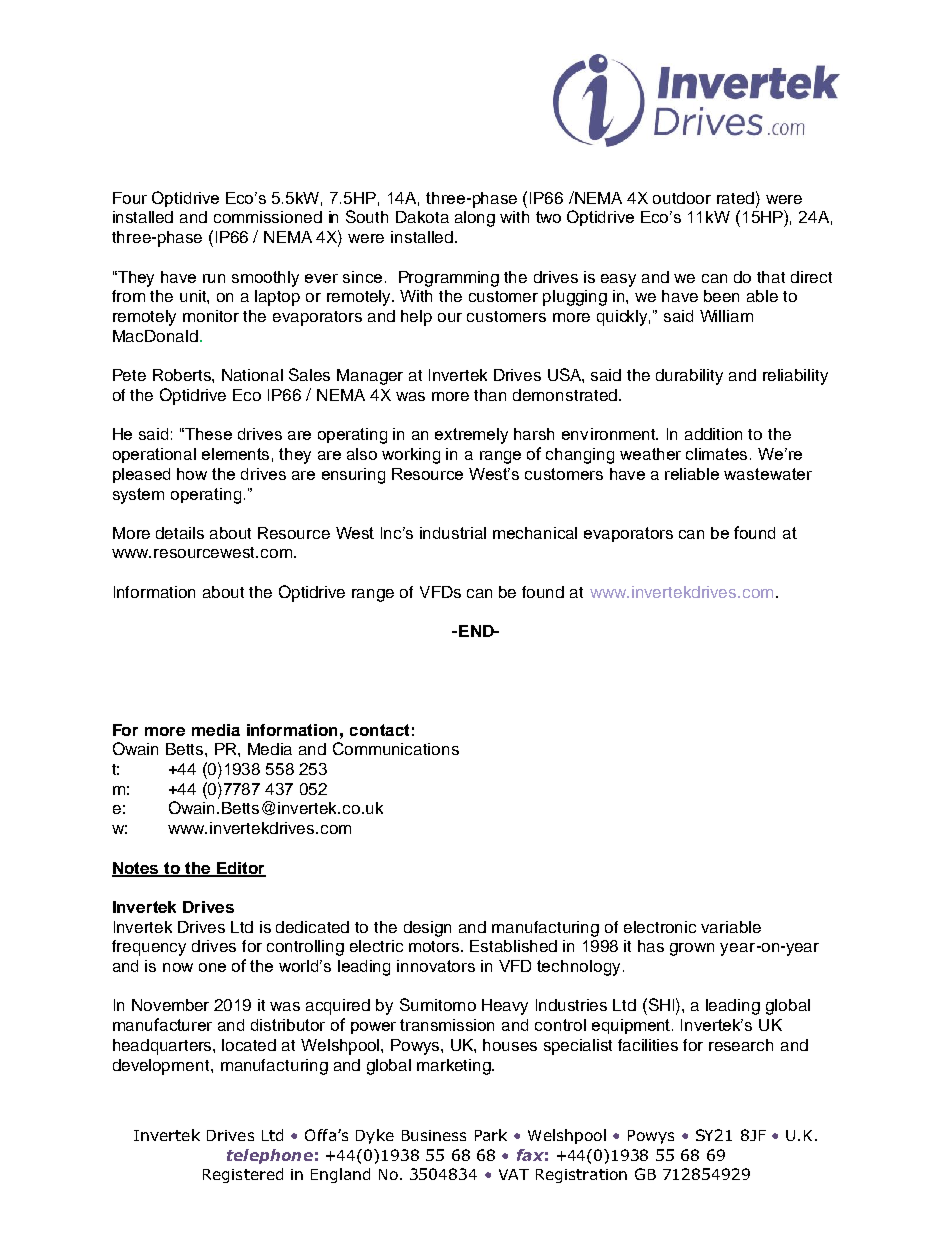 Image resolution: width=952 pixels, height=1233 pixels. I want to click on commissioned, so click(268, 217).
